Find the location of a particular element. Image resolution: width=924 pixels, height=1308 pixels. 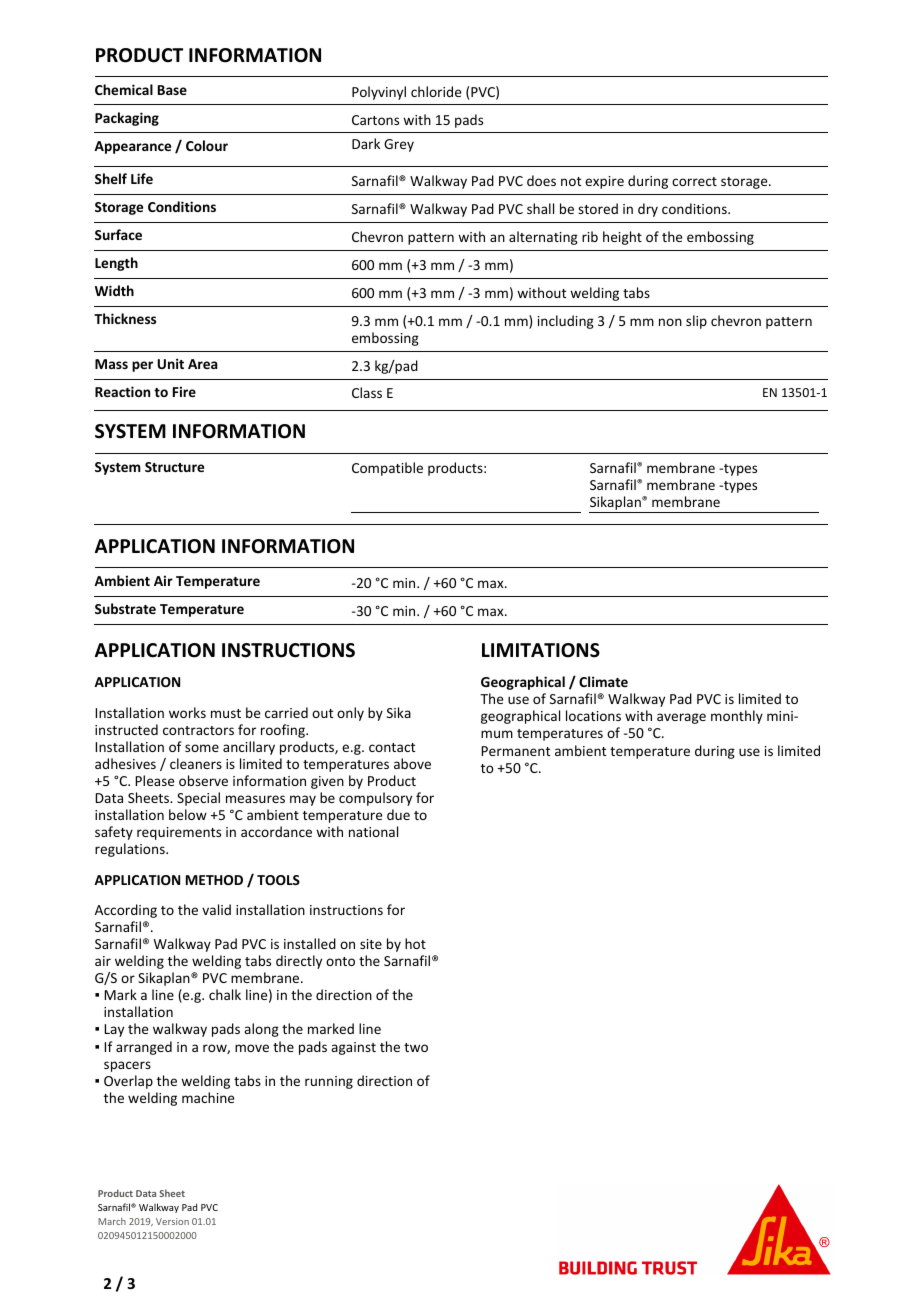

Fire is located at coordinates (184, 391).
